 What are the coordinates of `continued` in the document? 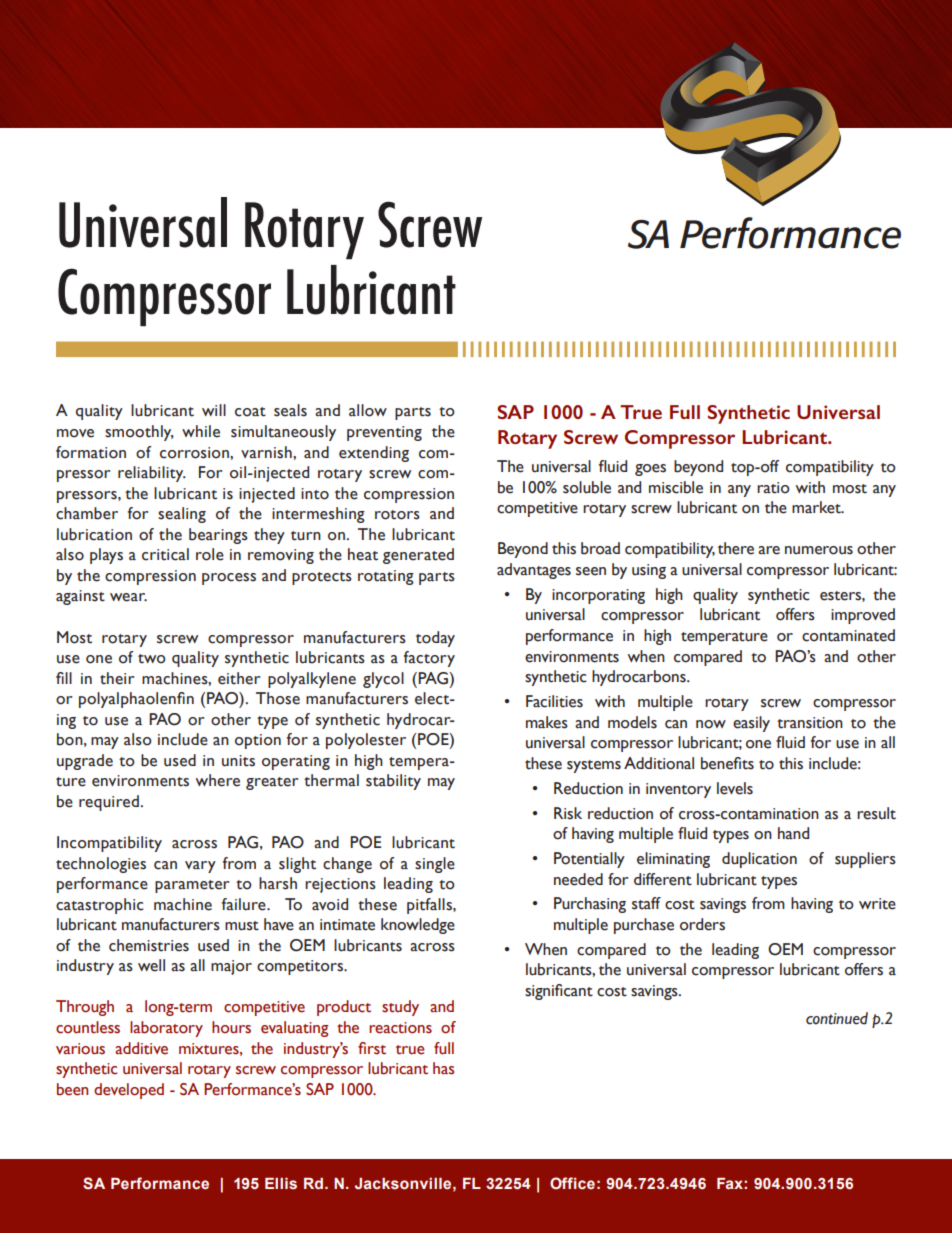 It's located at (837, 1018).
